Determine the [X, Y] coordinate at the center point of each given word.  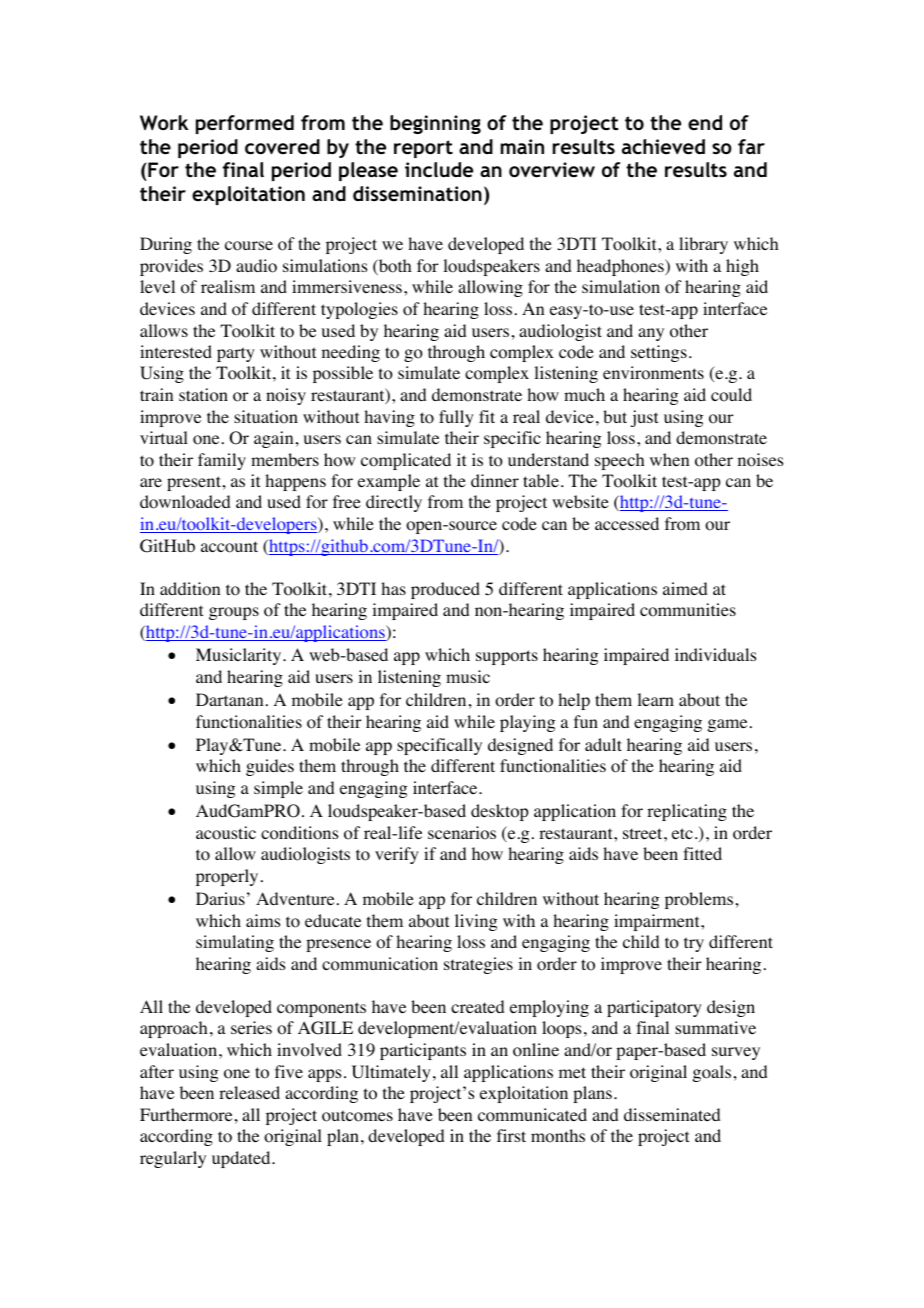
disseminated [672, 1114]
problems [699, 900]
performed [245, 124]
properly [227, 877]
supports [507, 657]
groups [234, 613]
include [439, 169]
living [476, 922]
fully [456, 418]
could [731, 395]
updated [242, 1159]
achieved [663, 146]
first [511, 1135]
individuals [715, 654]
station [203, 395]
